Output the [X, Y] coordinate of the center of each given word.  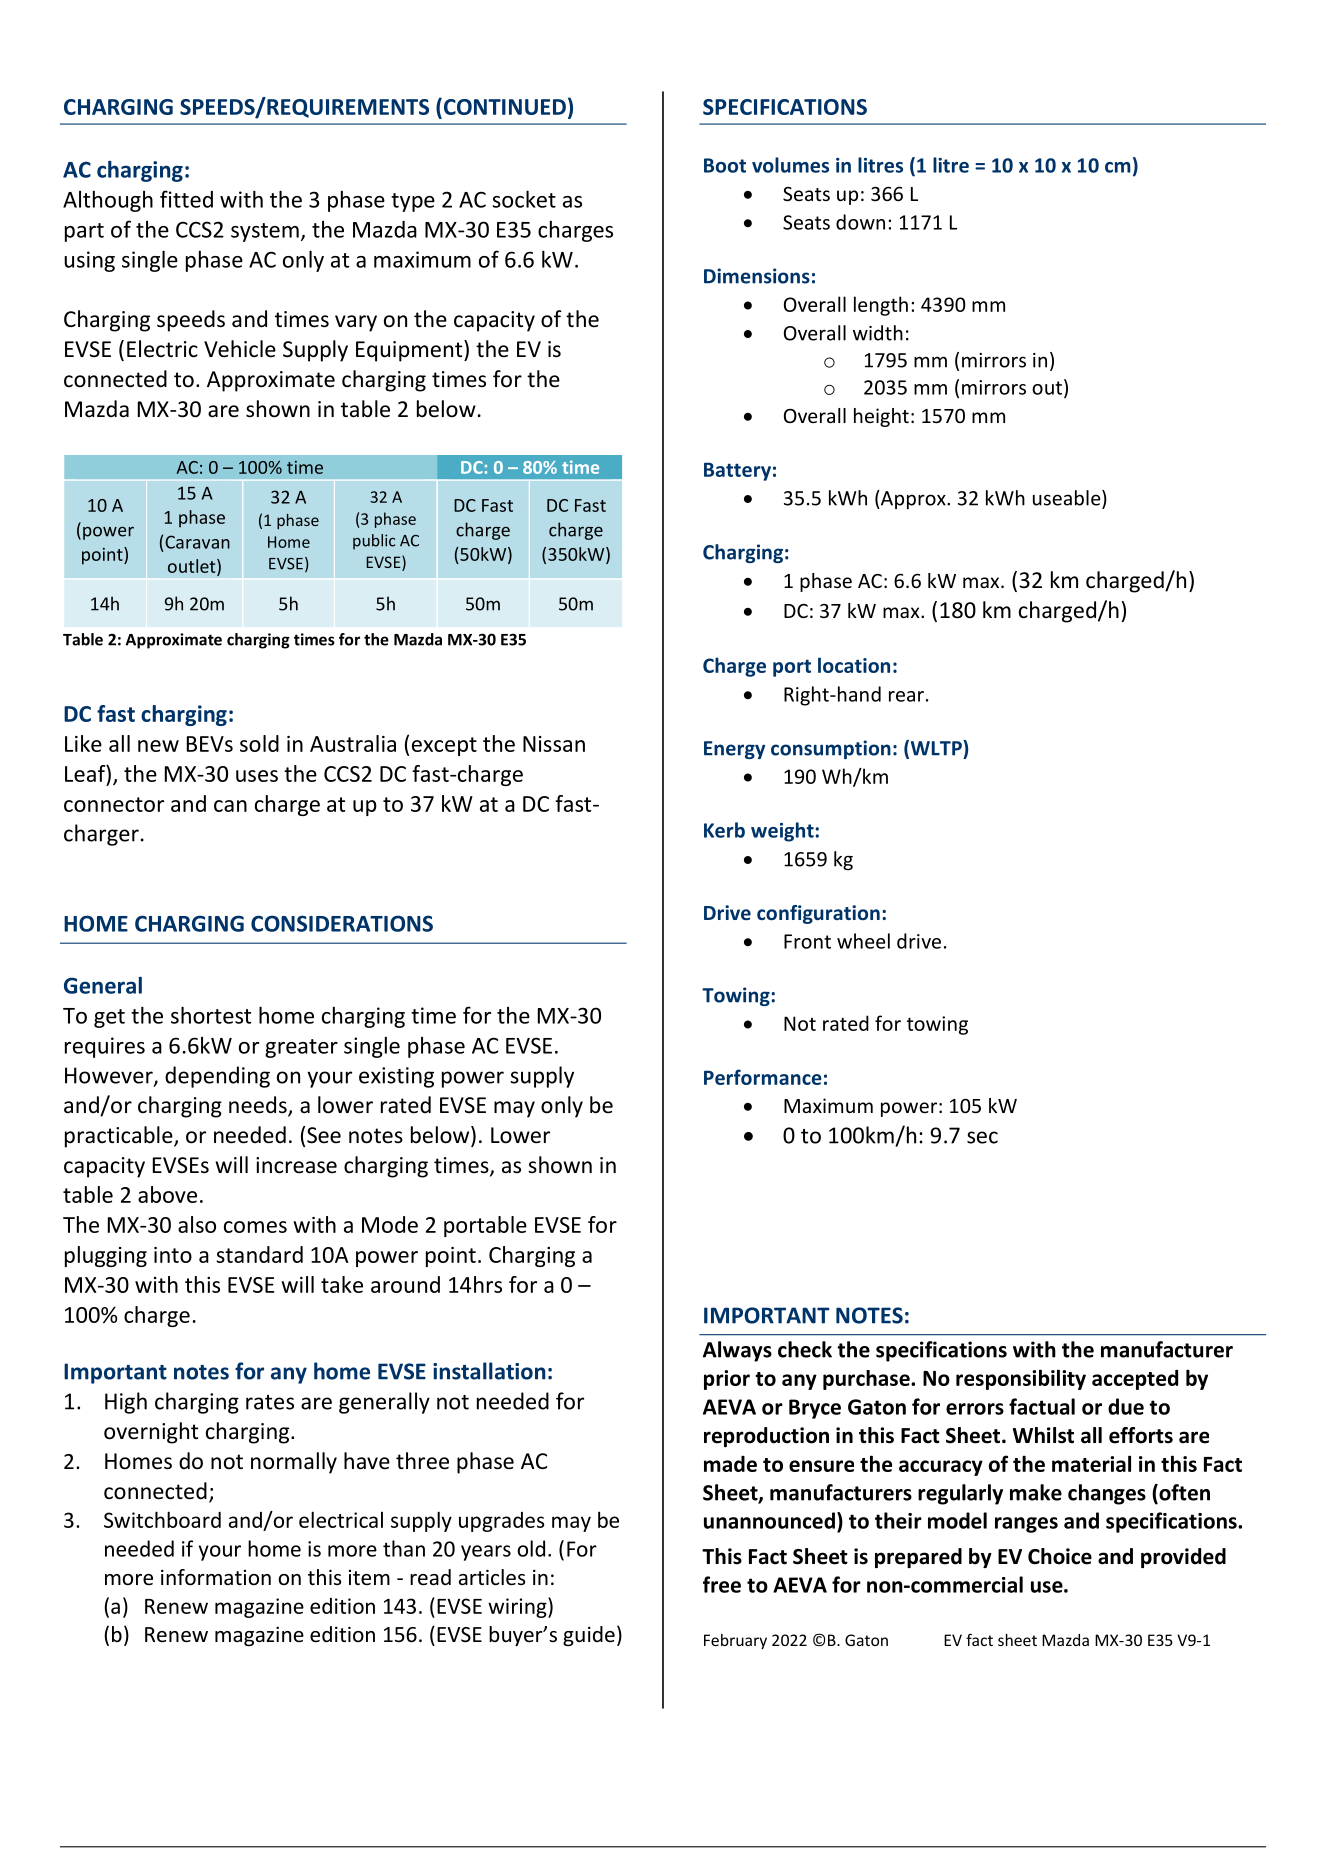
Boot [725, 165]
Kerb [724, 830]
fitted [186, 199]
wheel [863, 941]
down [860, 222]
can [230, 806]
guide [589, 1636]
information [216, 1577]
